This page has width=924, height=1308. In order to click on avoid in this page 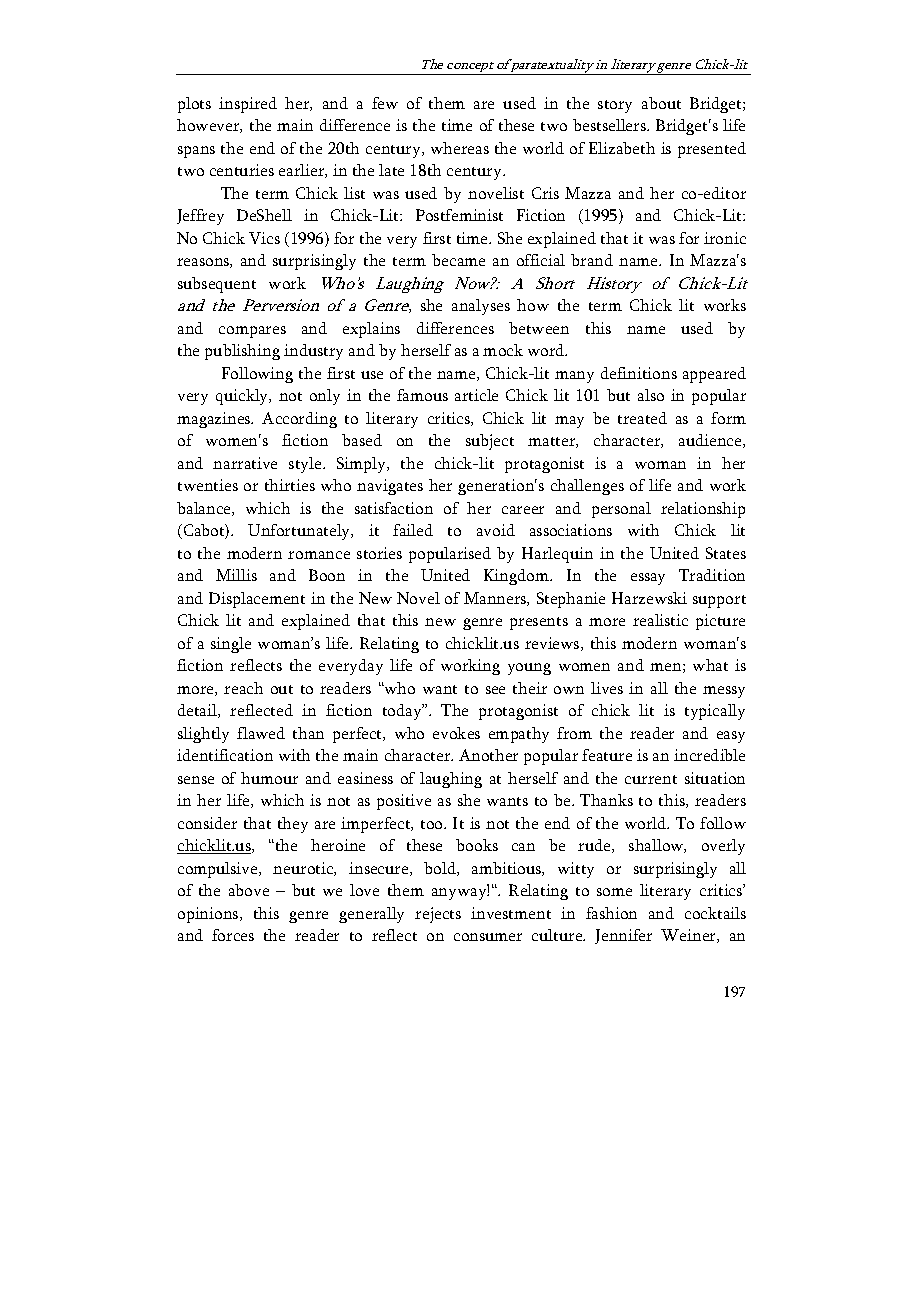, I will do `click(496, 530)`.
